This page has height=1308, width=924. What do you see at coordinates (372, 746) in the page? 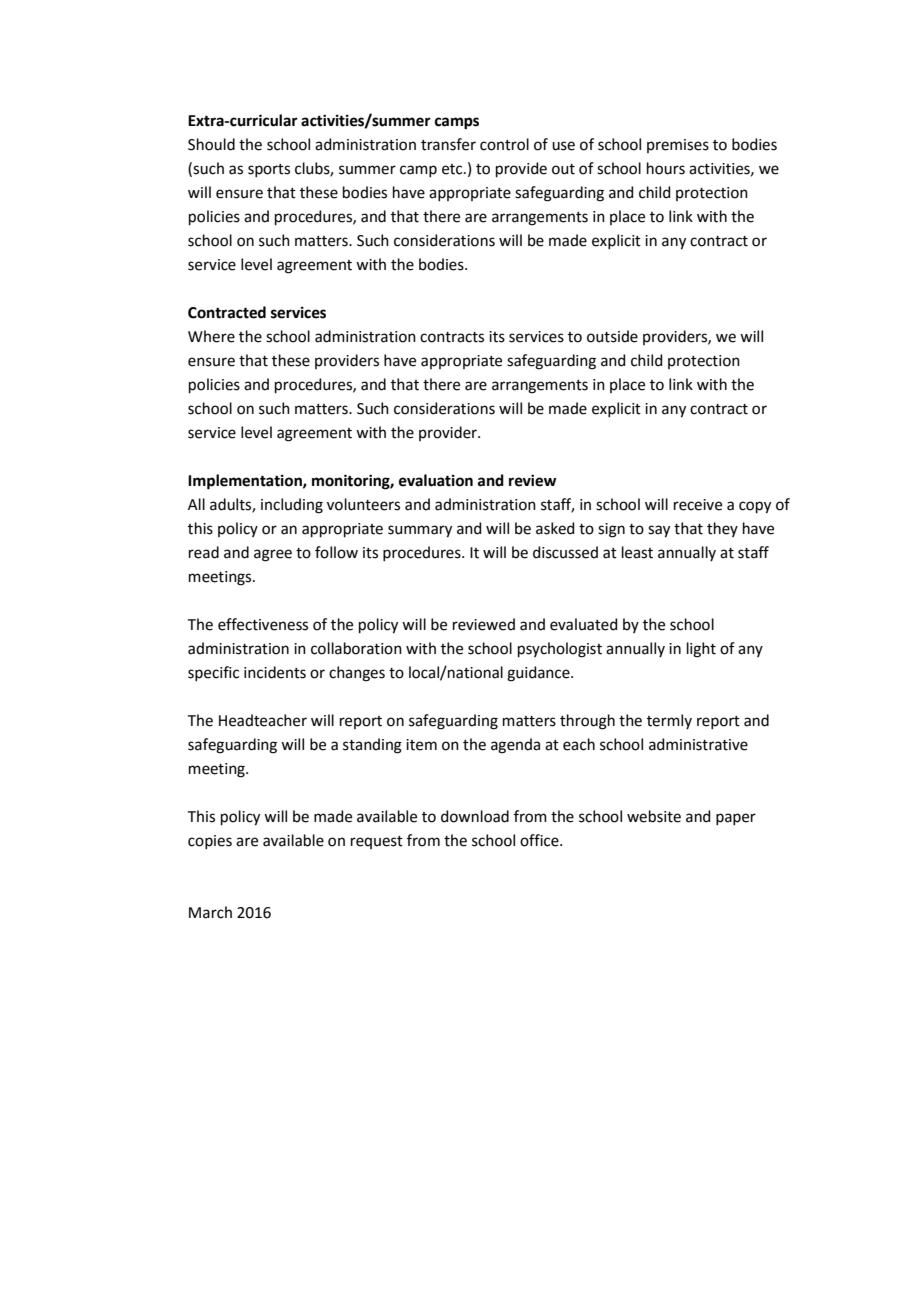
I see `standing` at bounding box center [372, 746].
